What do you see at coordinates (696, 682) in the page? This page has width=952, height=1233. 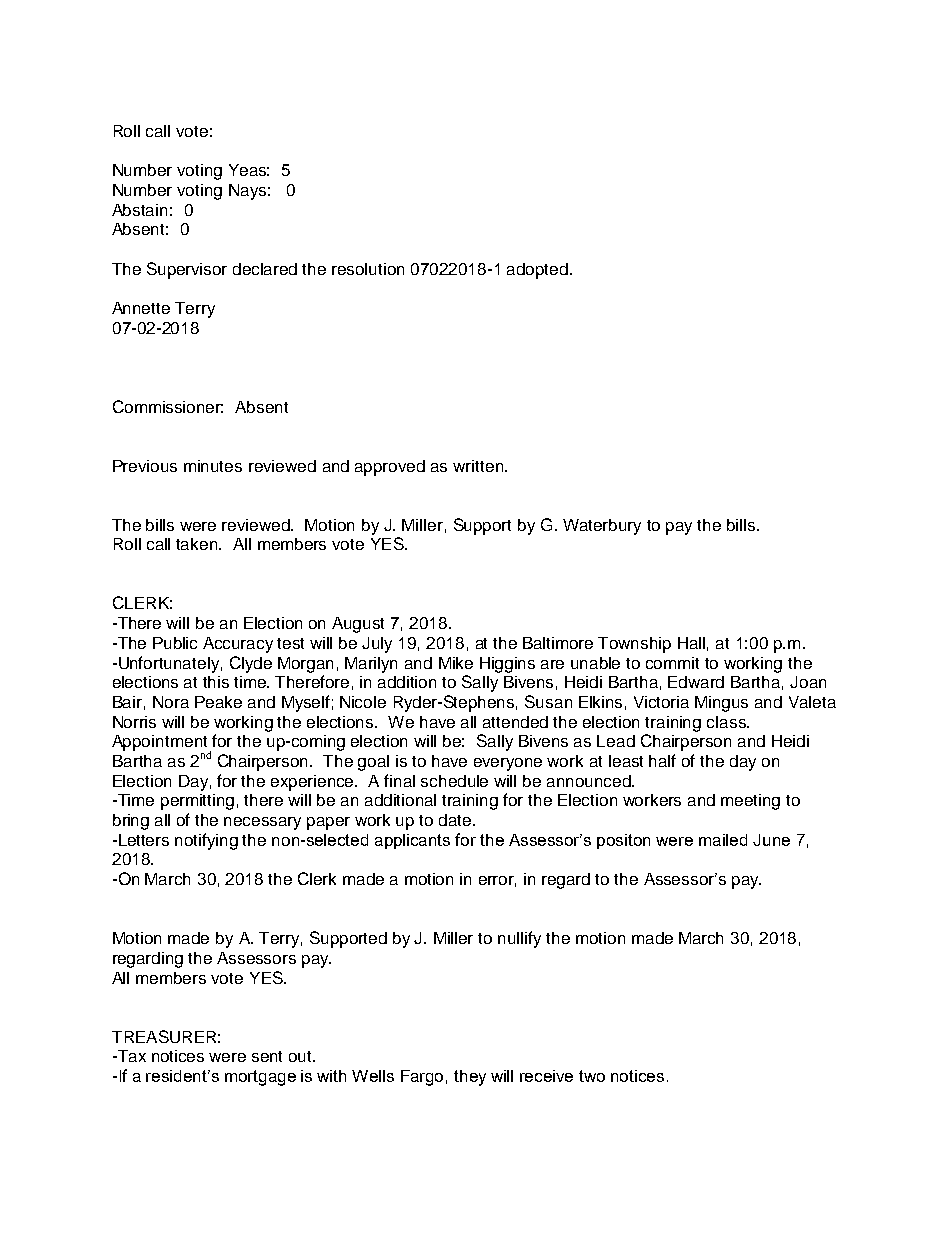 I see `Edward` at bounding box center [696, 682].
